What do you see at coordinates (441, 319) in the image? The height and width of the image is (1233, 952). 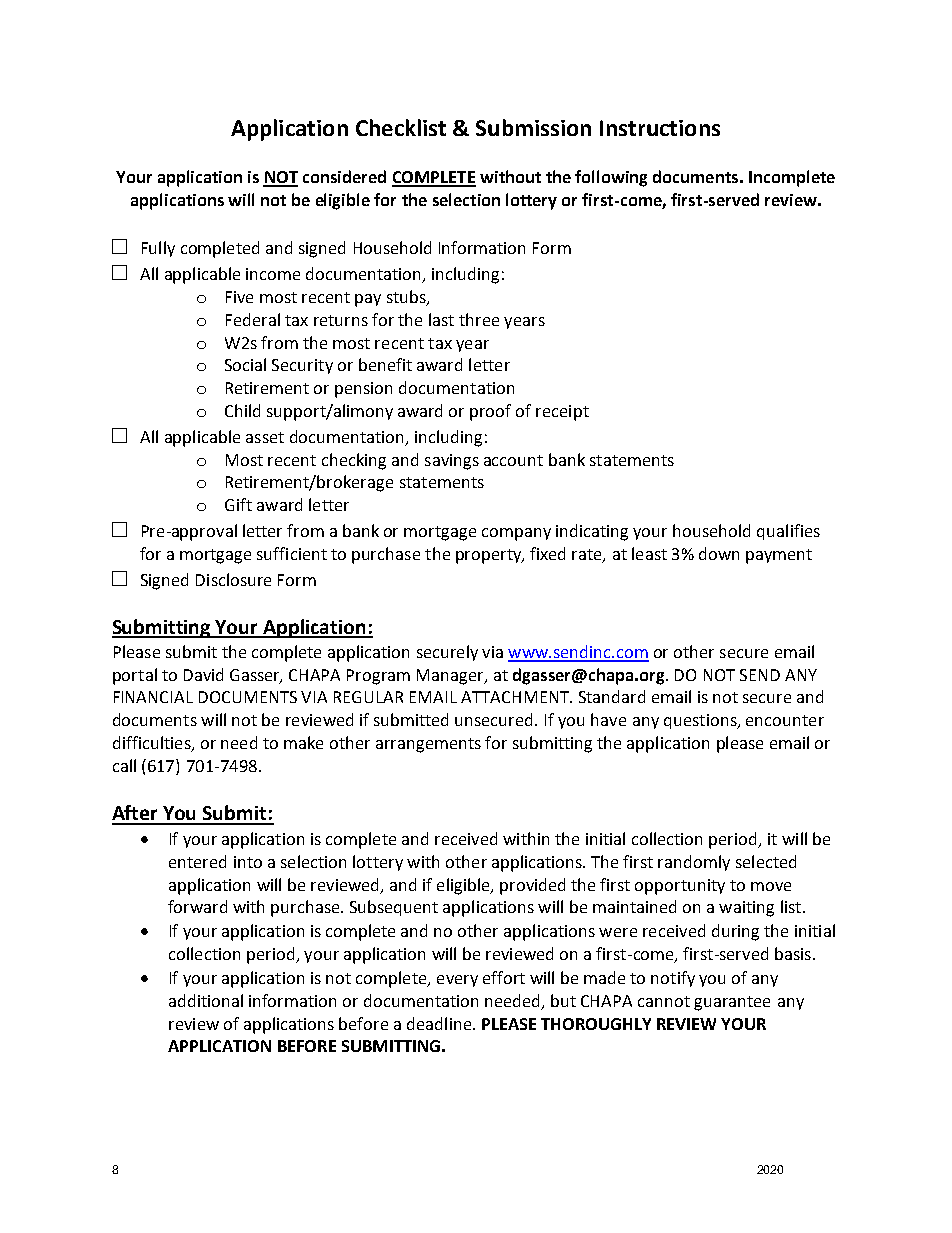 I see `last` at bounding box center [441, 319].
